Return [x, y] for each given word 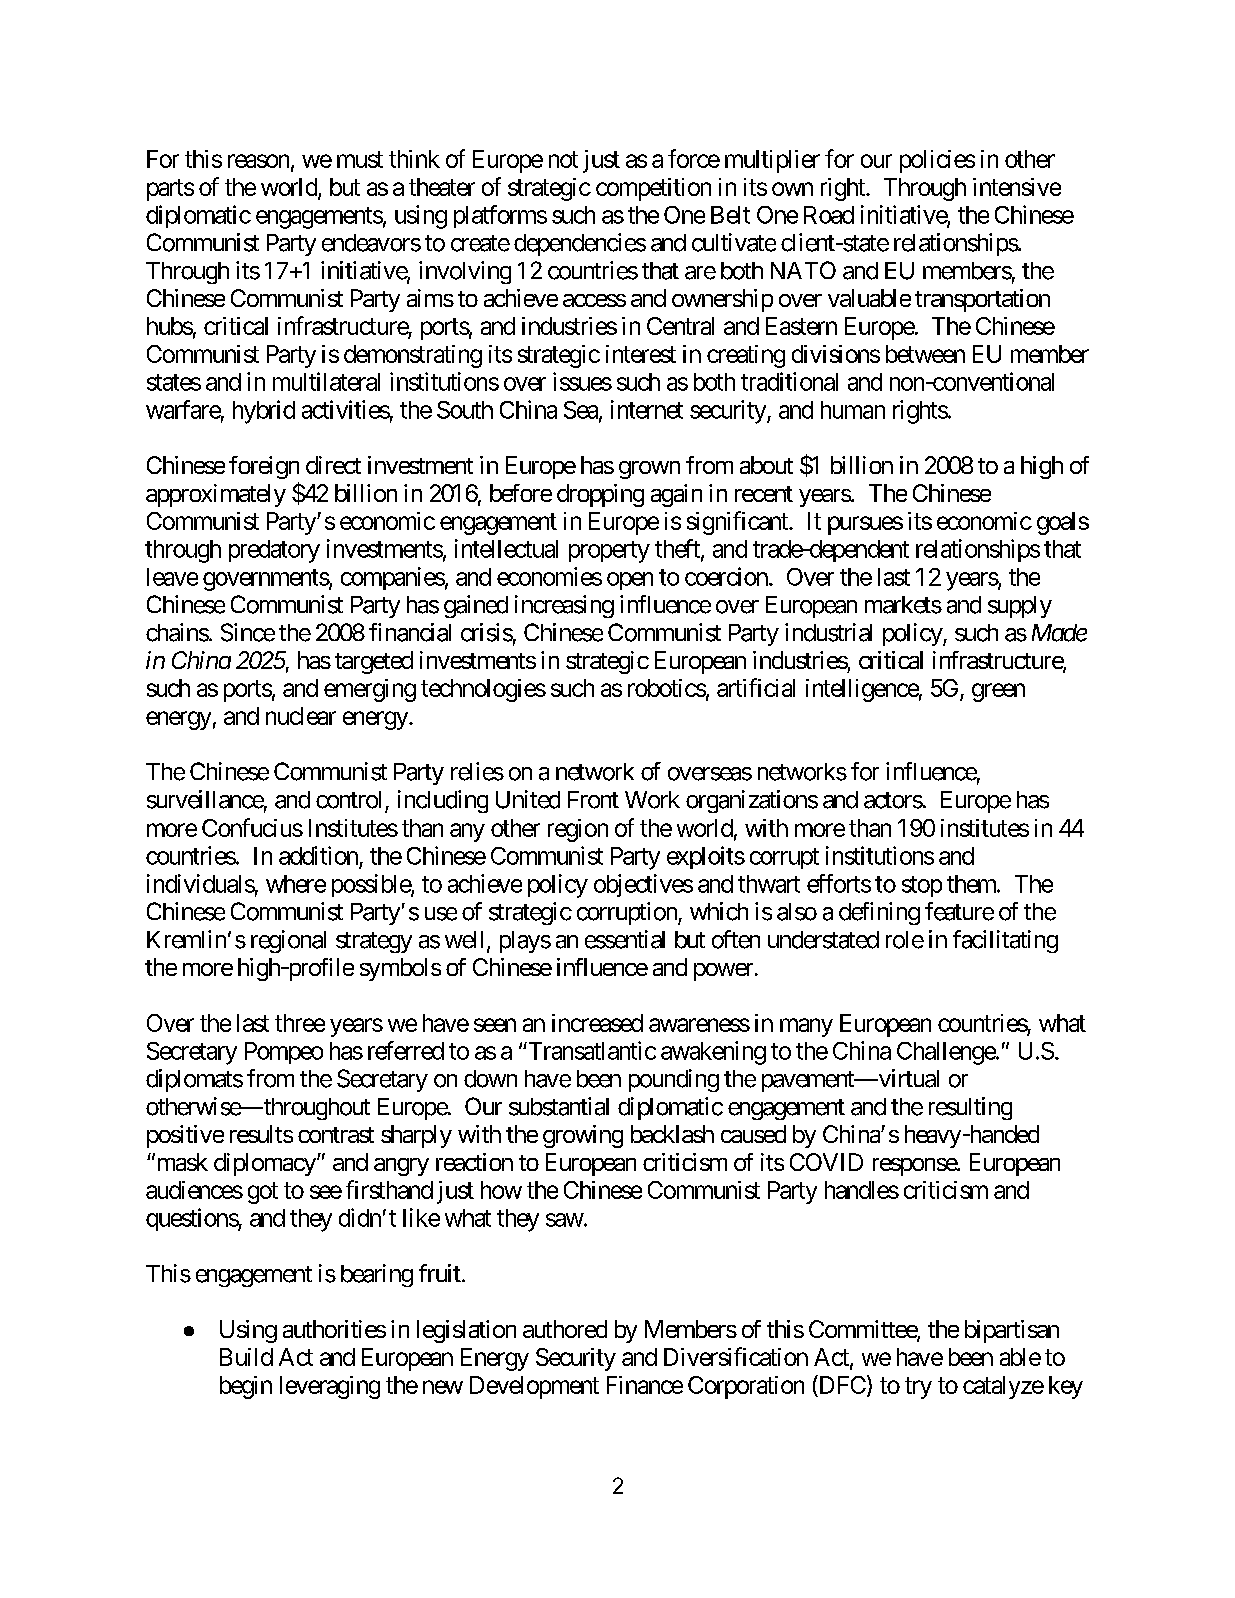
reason [258, 161]
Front [593, 800]
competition [653, 189]
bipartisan [1012, 1331]
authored [565, 1329]
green [998, 692]
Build [246, 1357]
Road [829, 215]
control [348, 800]
